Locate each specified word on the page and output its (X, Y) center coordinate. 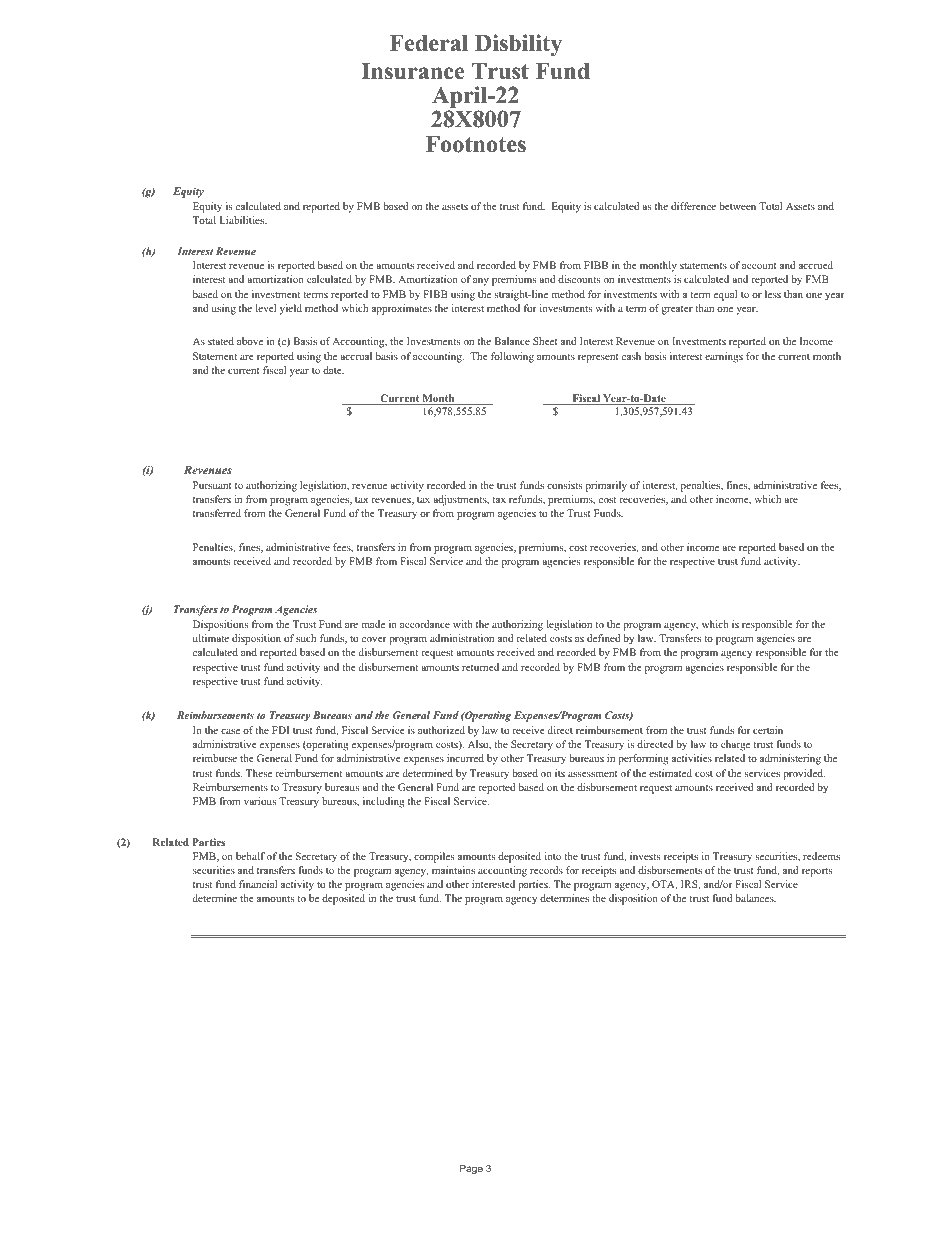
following (512, 357)
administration (462, 638)
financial (258, 884)
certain (768, 730)
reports (817, 872)
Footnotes (476, 144)
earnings (724, 357)
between (737, 206)
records (546, 870)
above (250, 341)
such (306, 638)
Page (471, 1169)
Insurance (412, 71)
